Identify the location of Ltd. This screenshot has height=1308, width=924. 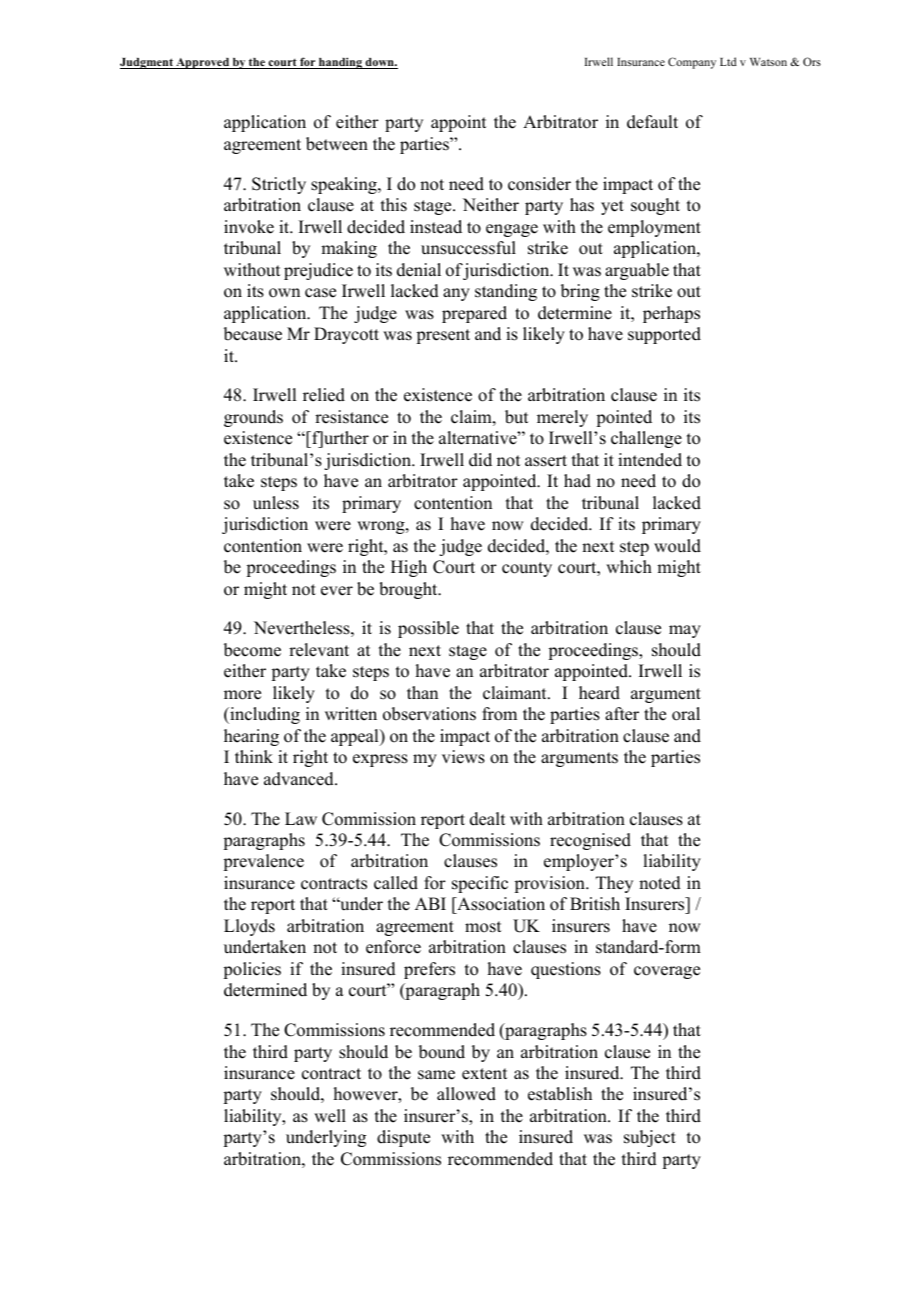
(728, 61).
